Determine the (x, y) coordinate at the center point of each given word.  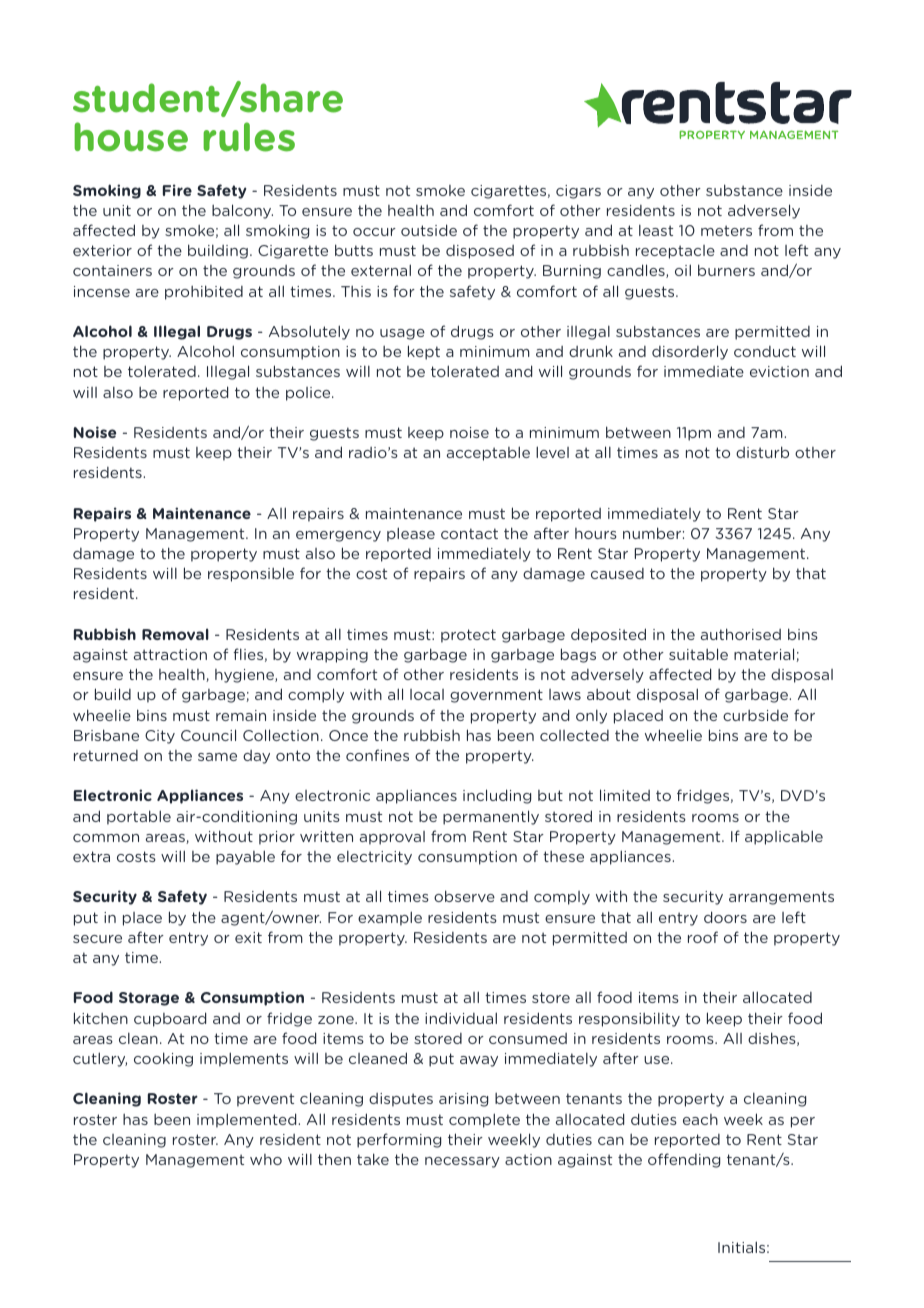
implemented (248, 1120)
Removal (175, 634)
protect (468, 636)
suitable (698, 654)
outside (429, 230)
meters (726, 230)
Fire (177, 190)
